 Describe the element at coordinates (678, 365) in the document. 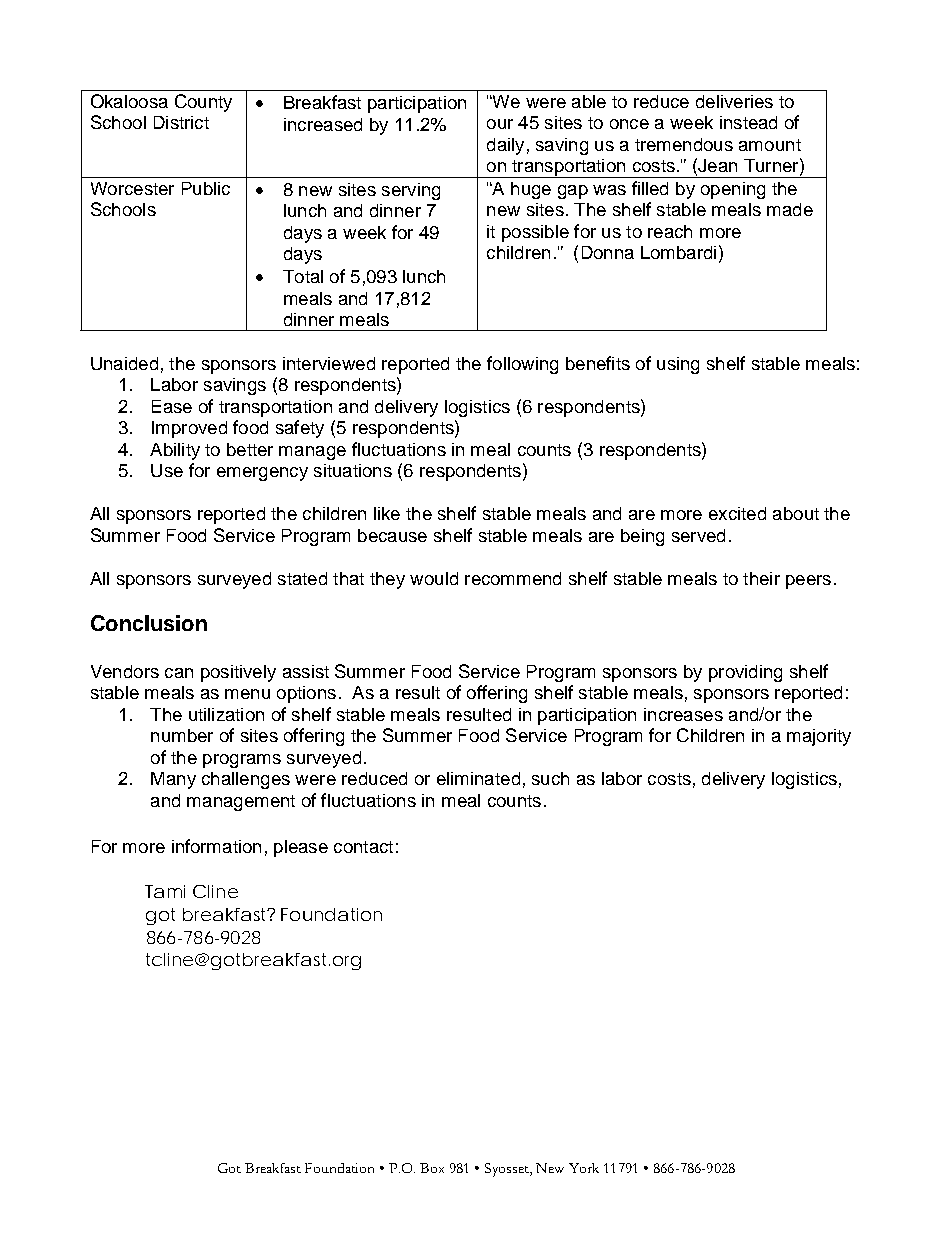

I see `using` at that location.
